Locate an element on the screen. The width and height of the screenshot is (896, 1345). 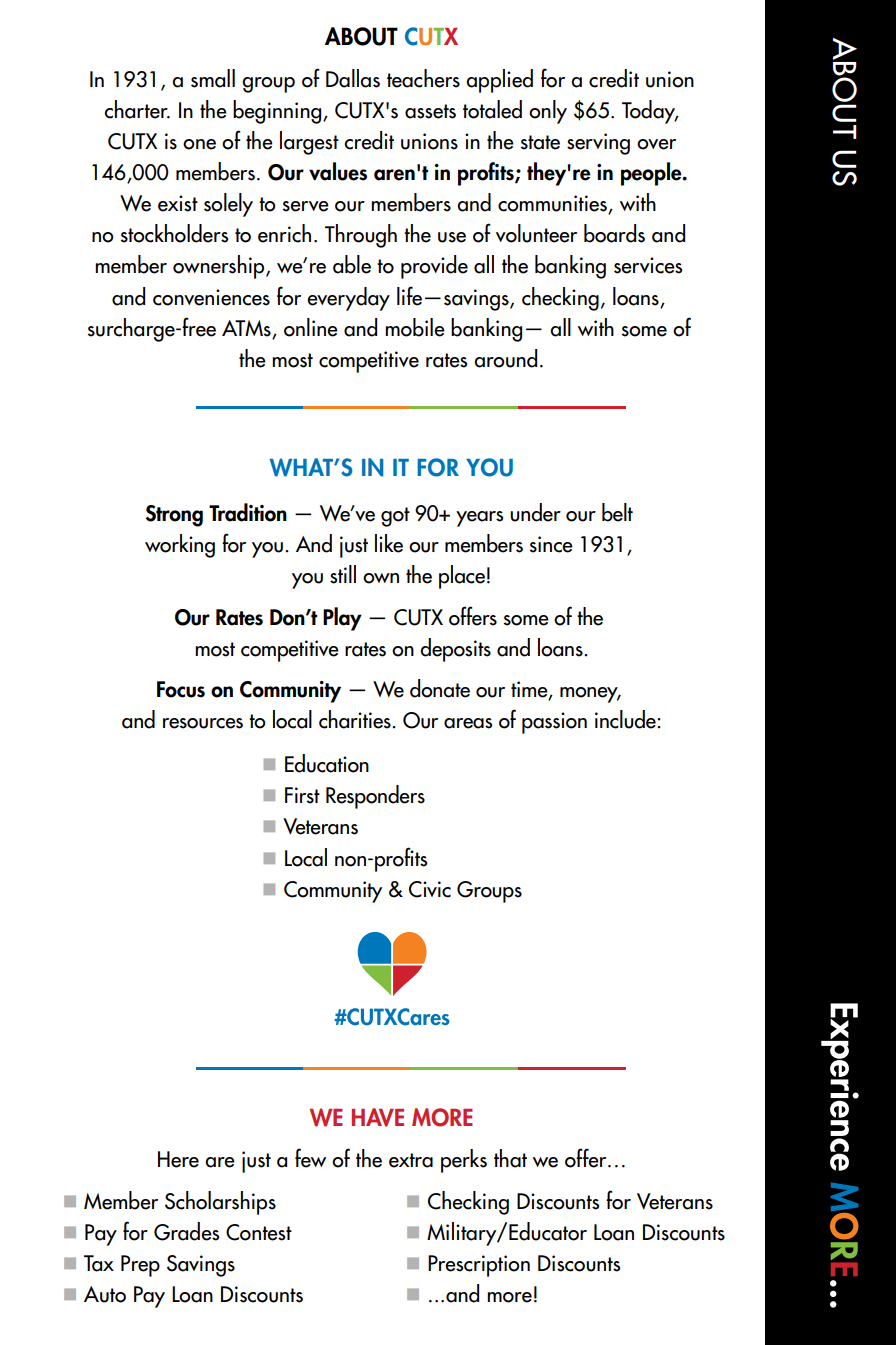
Prep is located at coordinates (140, 1266).
